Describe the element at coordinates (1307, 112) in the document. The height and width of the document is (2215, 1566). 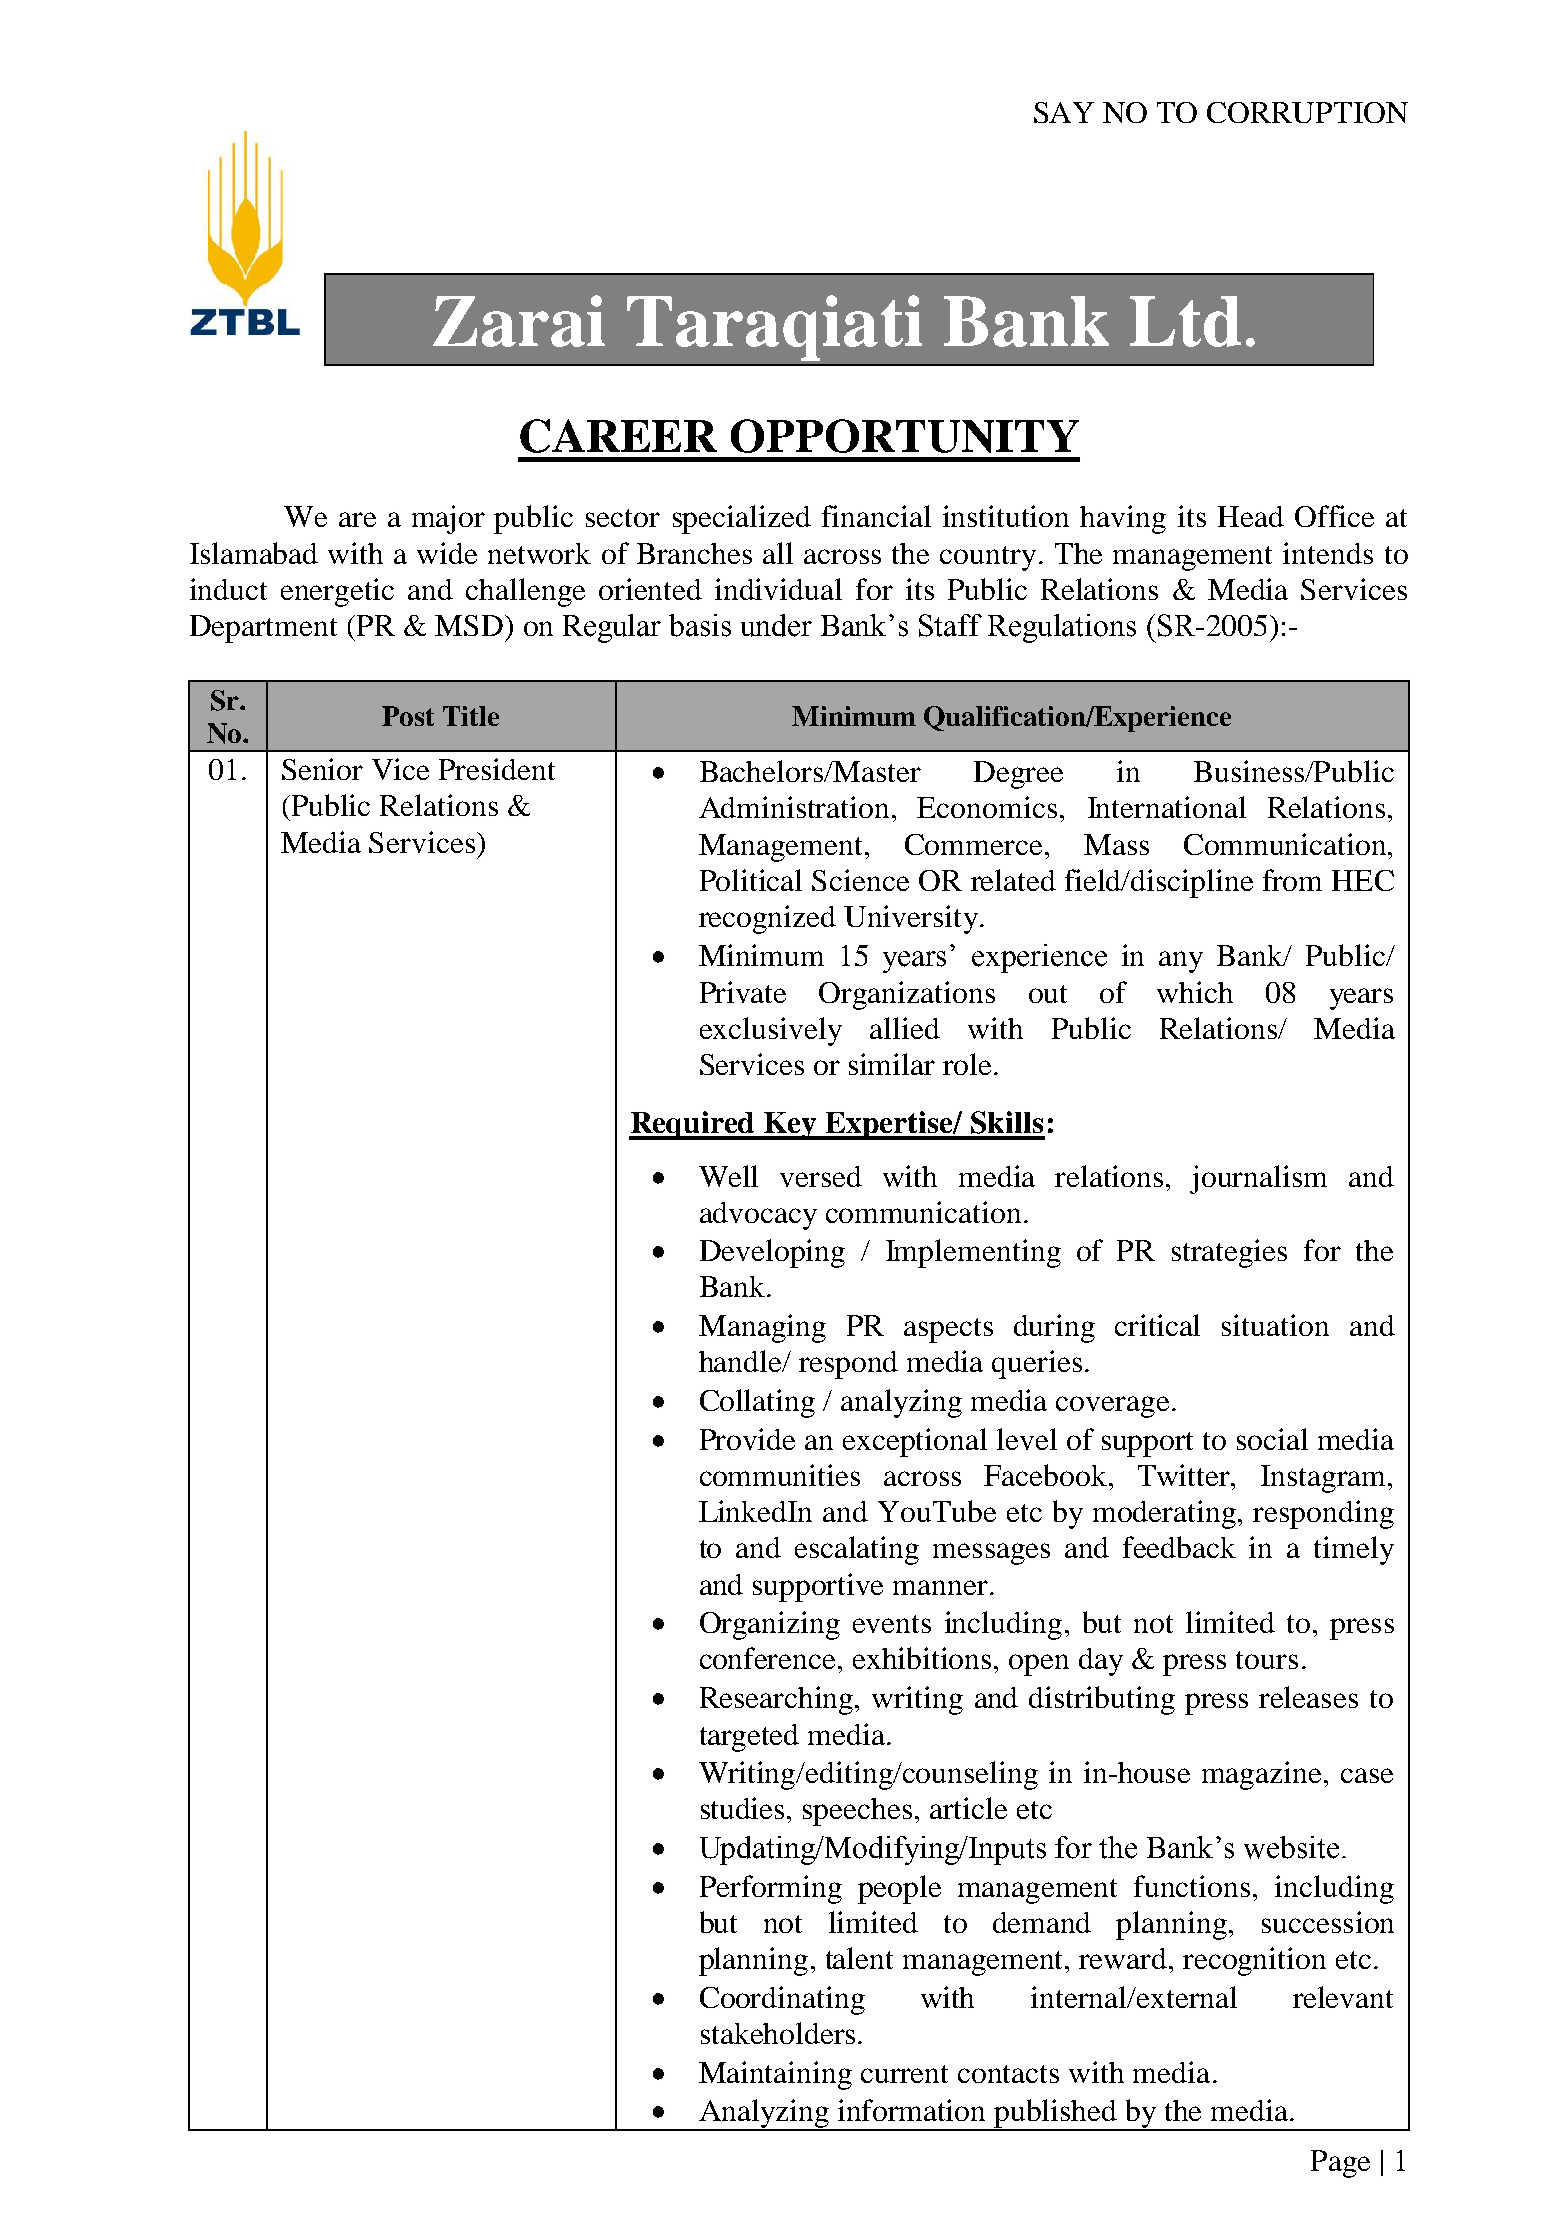
I see `CORRUPTION` at that location.
